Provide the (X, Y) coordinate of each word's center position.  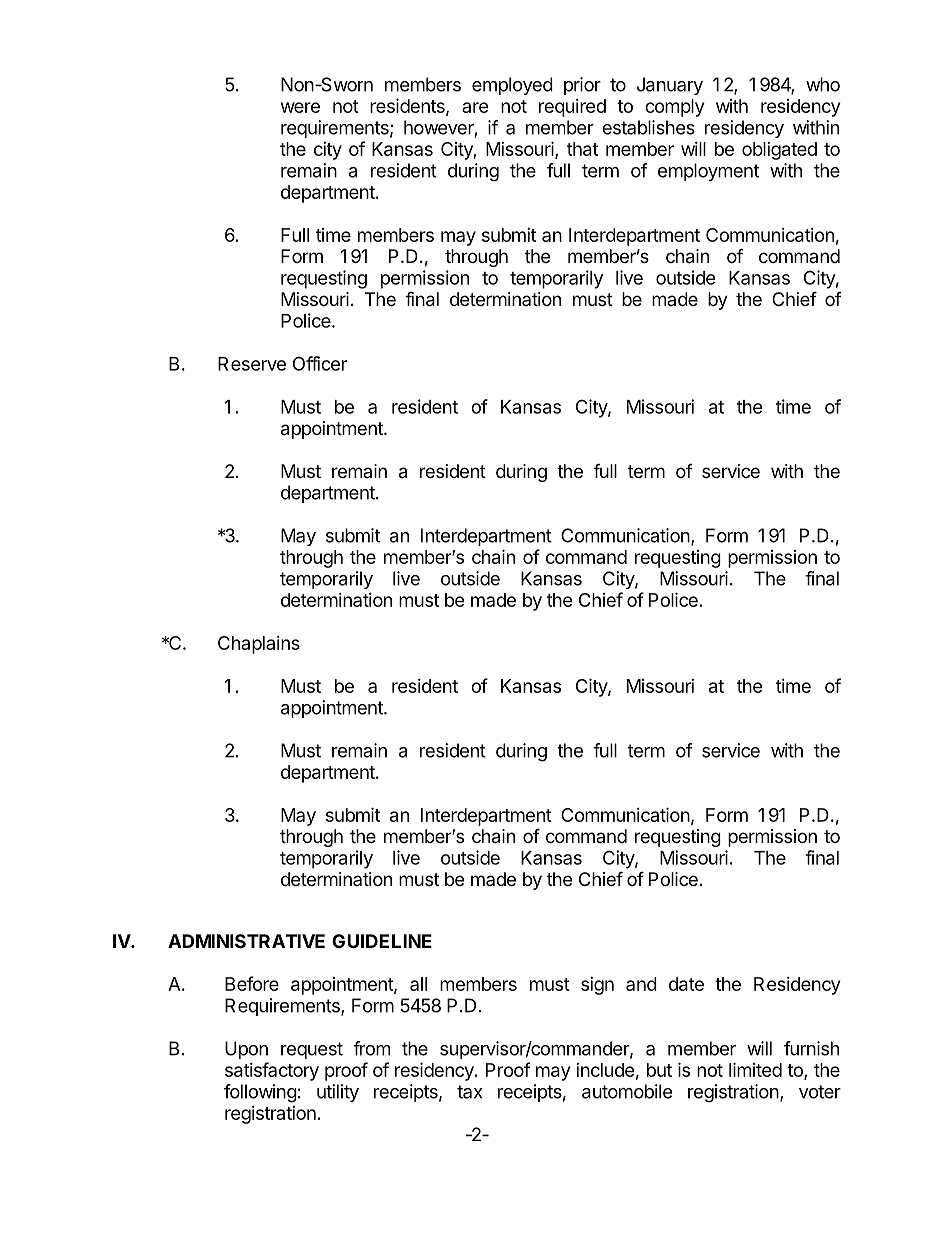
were (300, 107)
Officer (320, 363)
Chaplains (259, 645)
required (572, 108)
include (605, 1070)
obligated (779, 151)
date (686, 984)
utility (338, 1093)
